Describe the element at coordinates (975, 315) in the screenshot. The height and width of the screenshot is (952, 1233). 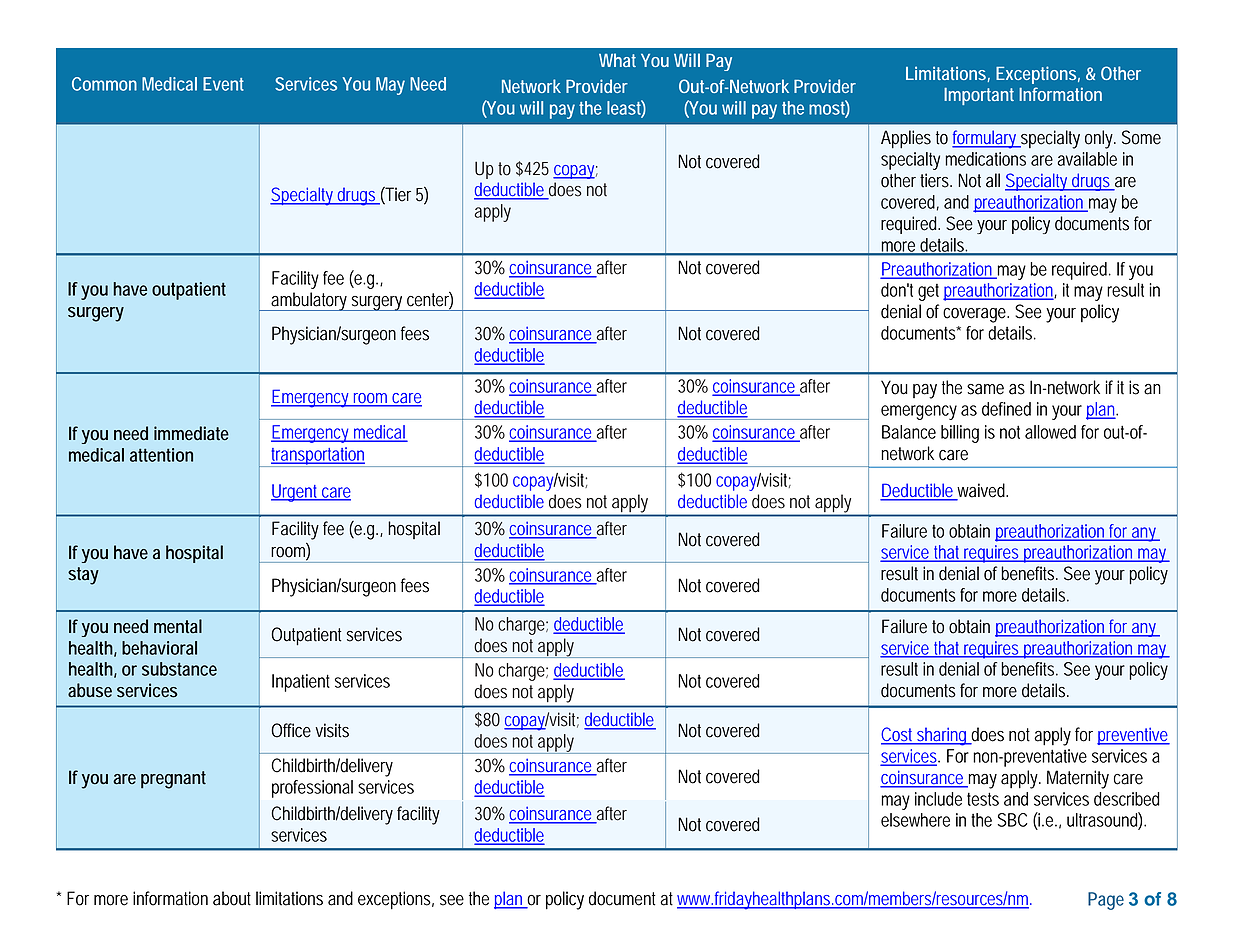
I see `coverage` at that location.
